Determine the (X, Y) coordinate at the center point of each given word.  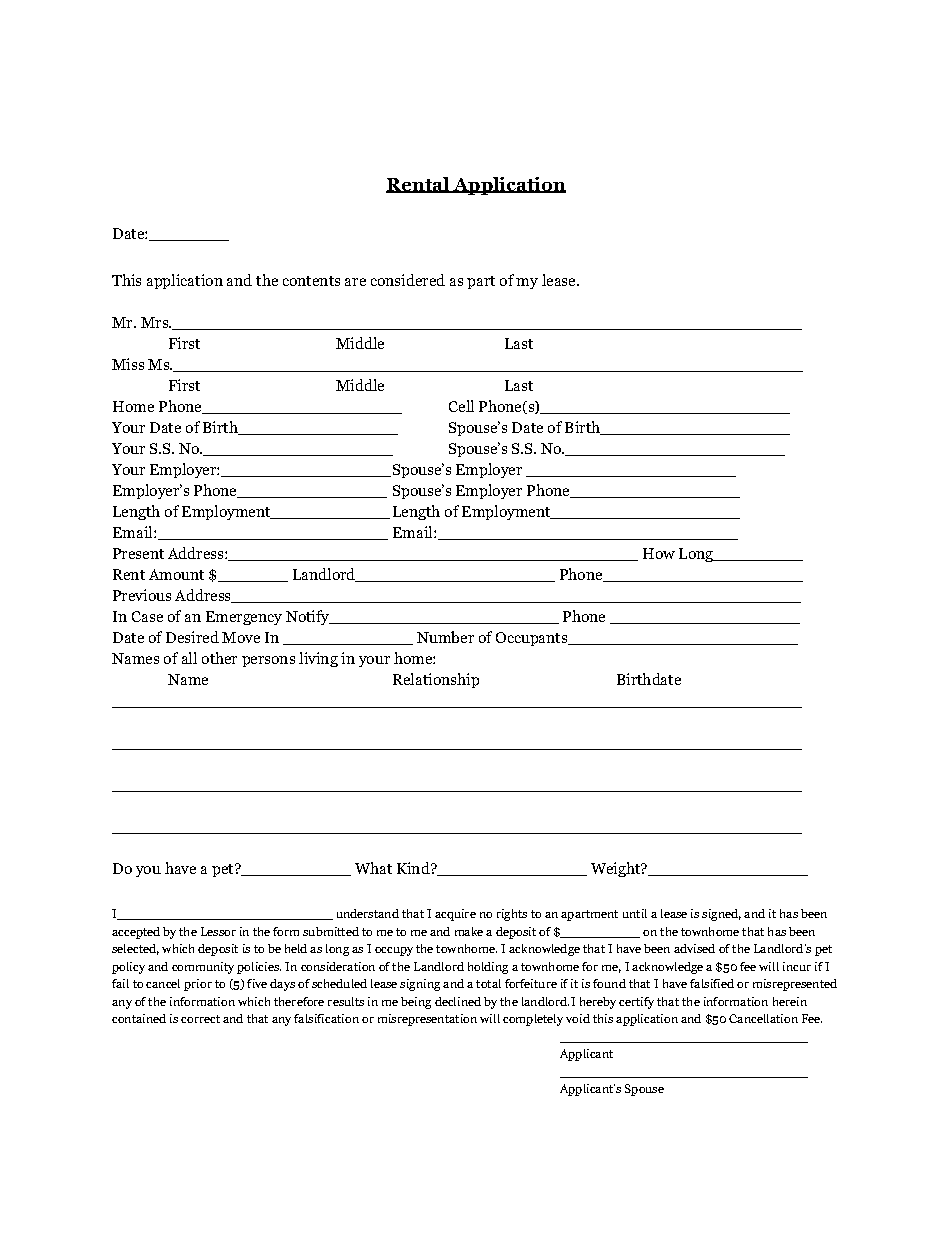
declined (458, 1001)
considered (408, 280)
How (659, 553)
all (189, 658)
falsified (712, 983)
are (355, 282)
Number (445, 637)
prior (198, 985)
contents (311, 281)
